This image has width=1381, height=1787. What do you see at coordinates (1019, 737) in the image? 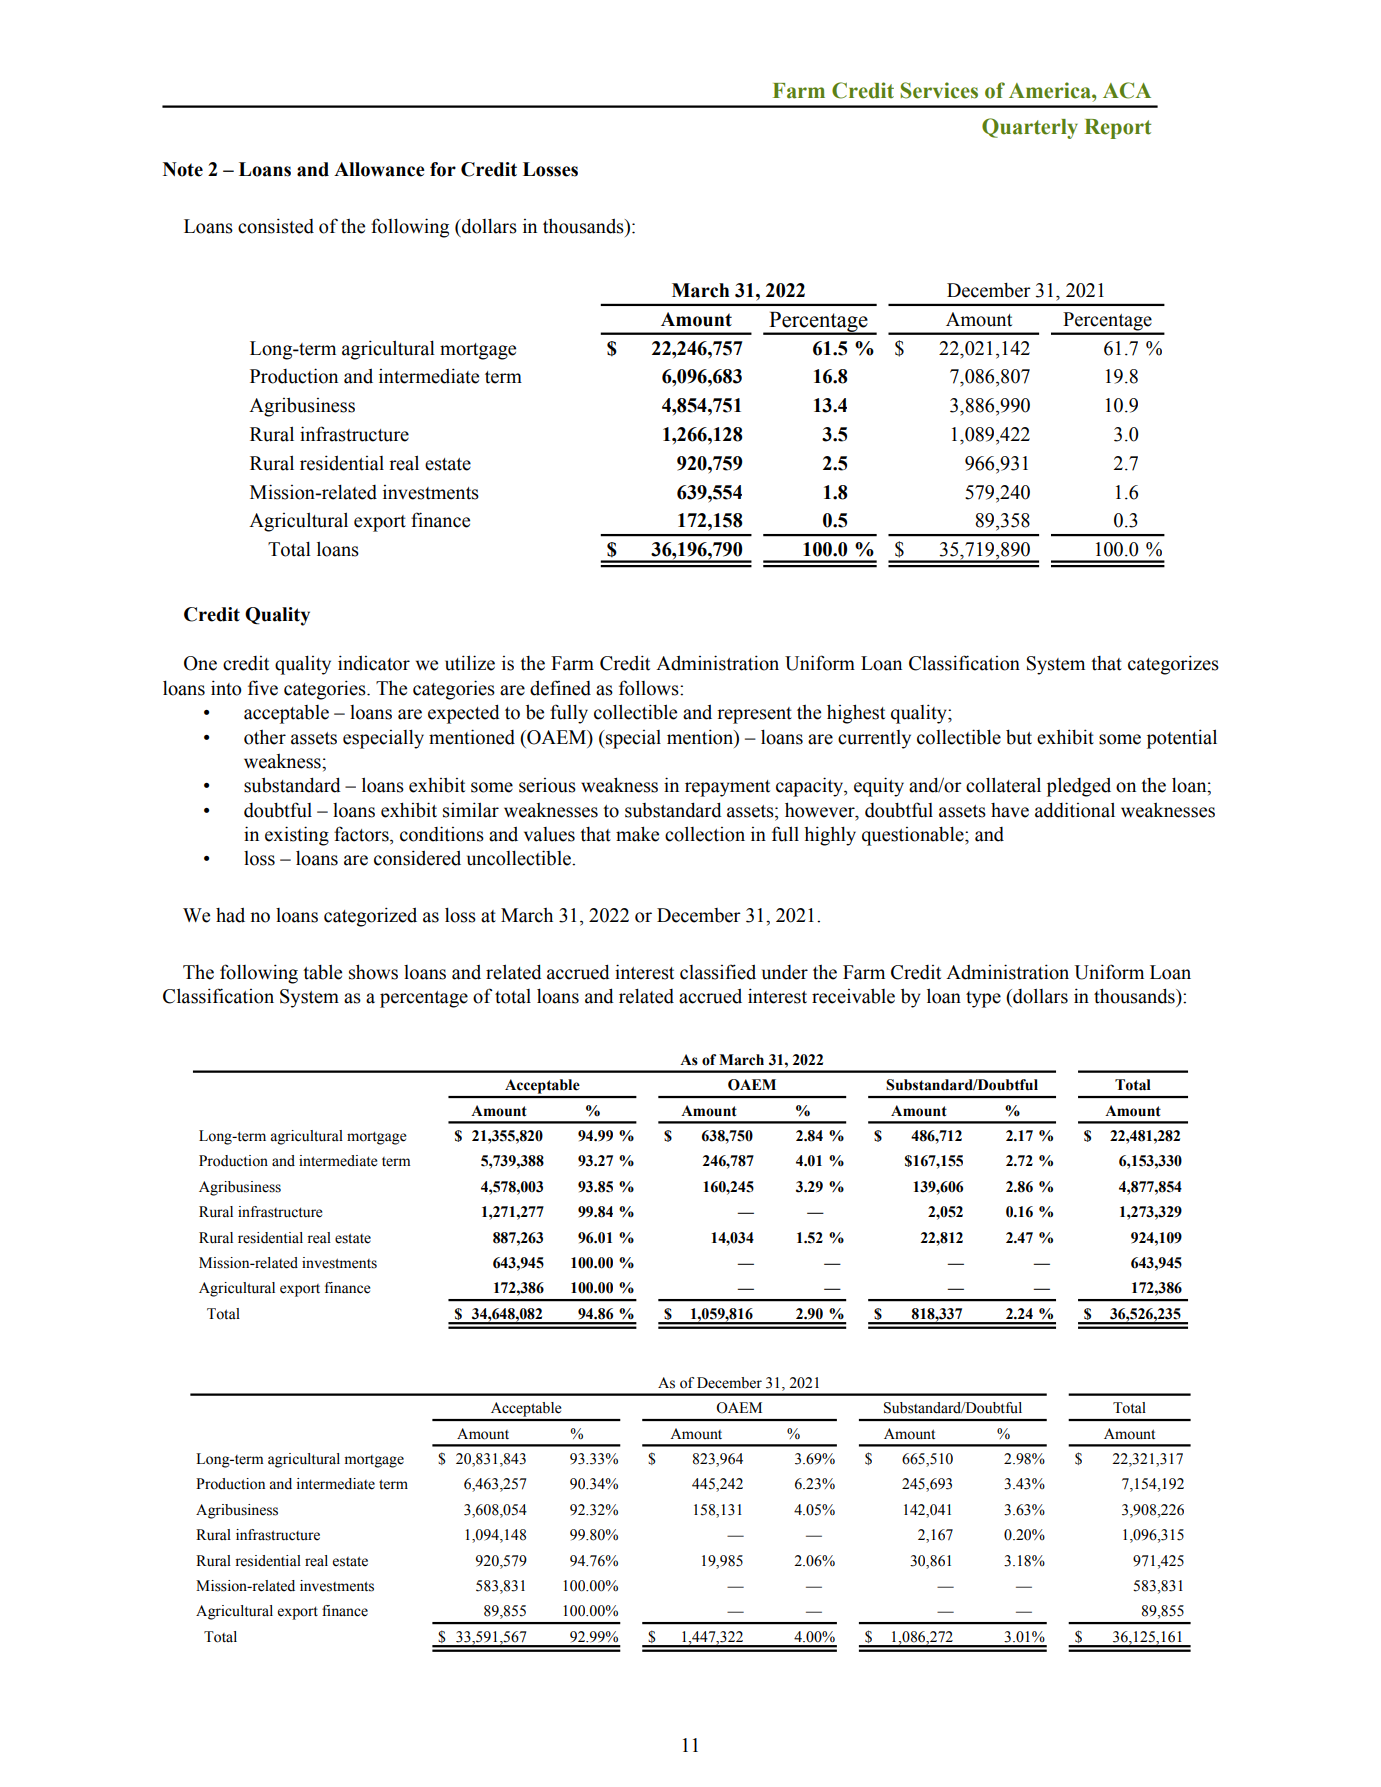
I see `but` at bounding box center [1019, 737].
